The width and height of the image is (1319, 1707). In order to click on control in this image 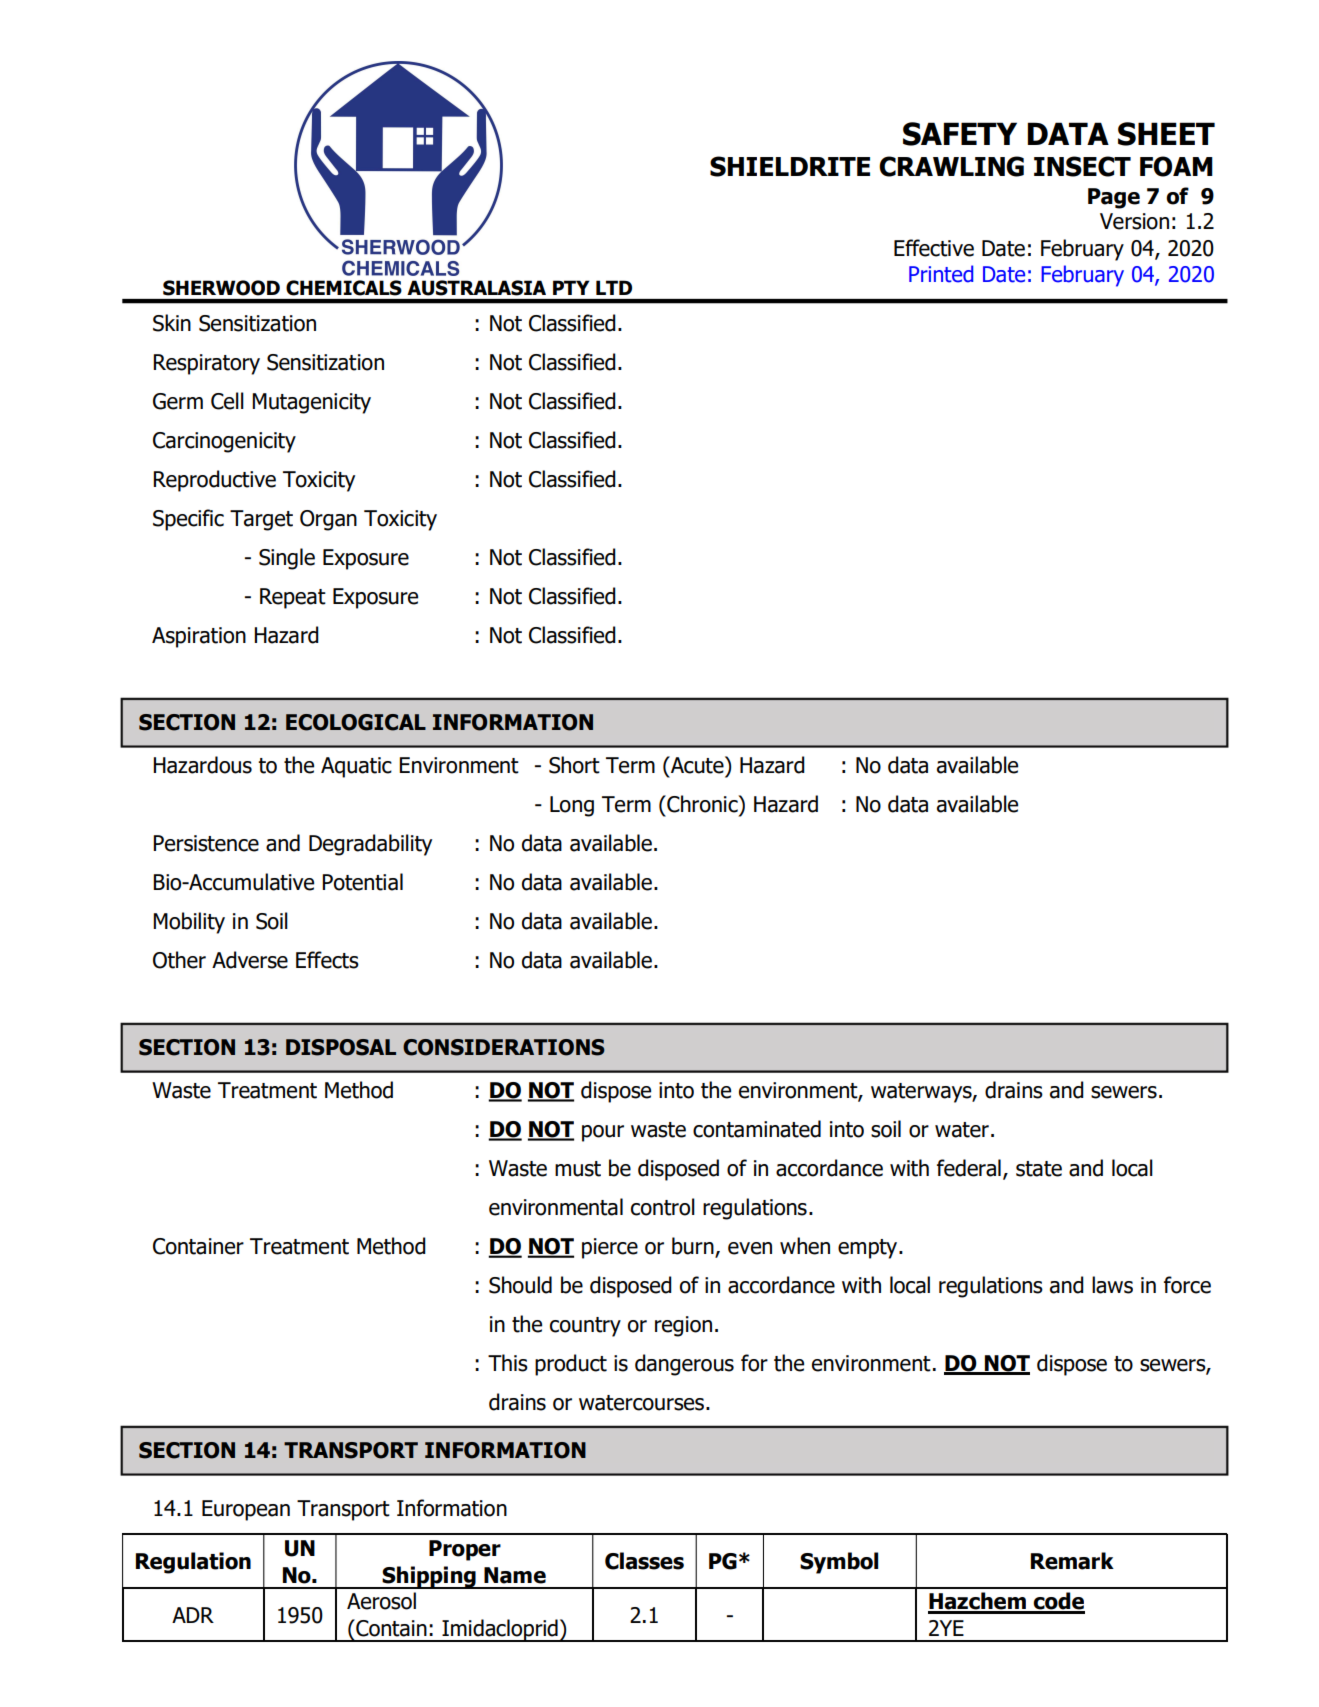, I will do `click(663, 1207)`.
